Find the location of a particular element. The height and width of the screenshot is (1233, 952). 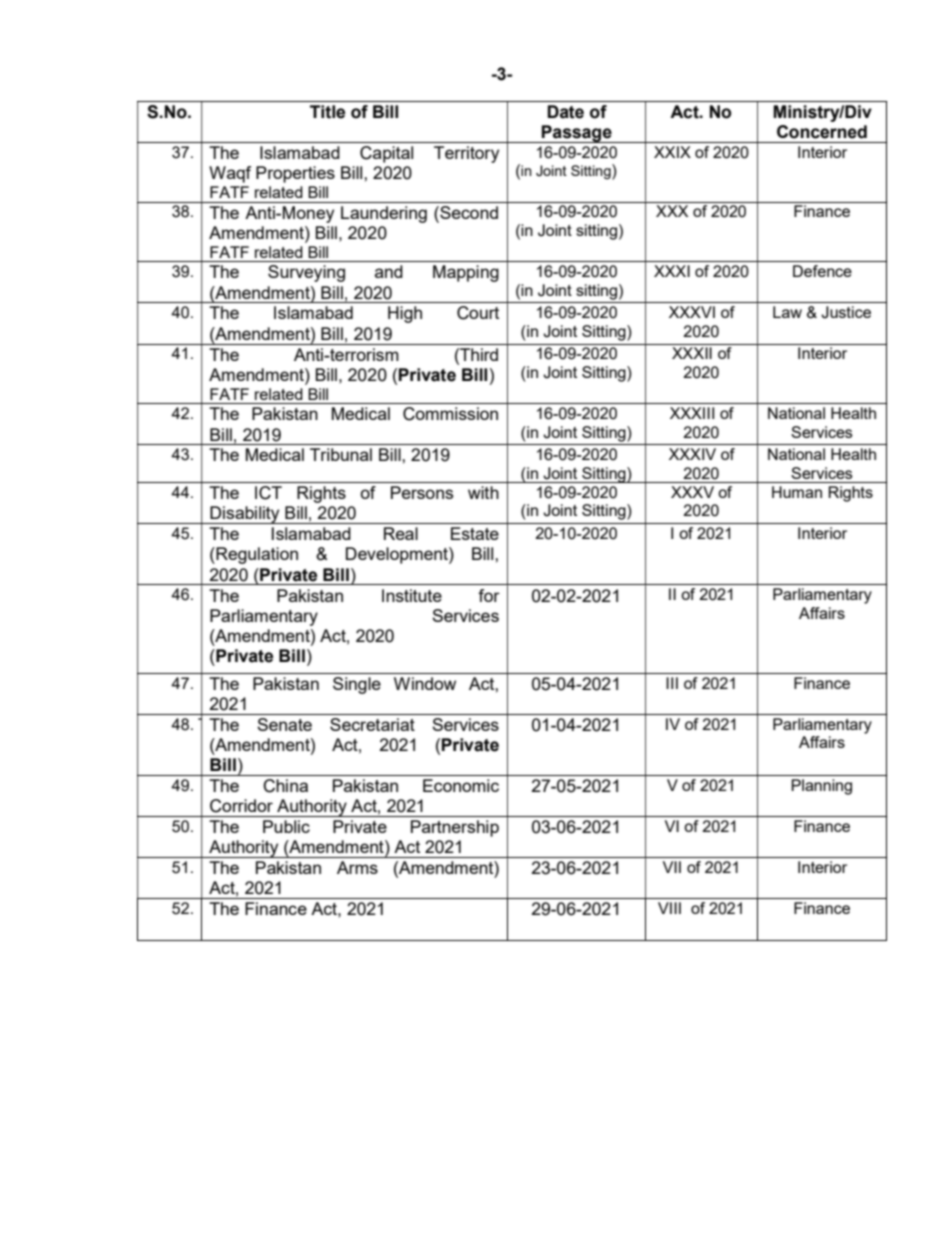

ICT is located at coordinates (268, 493).
